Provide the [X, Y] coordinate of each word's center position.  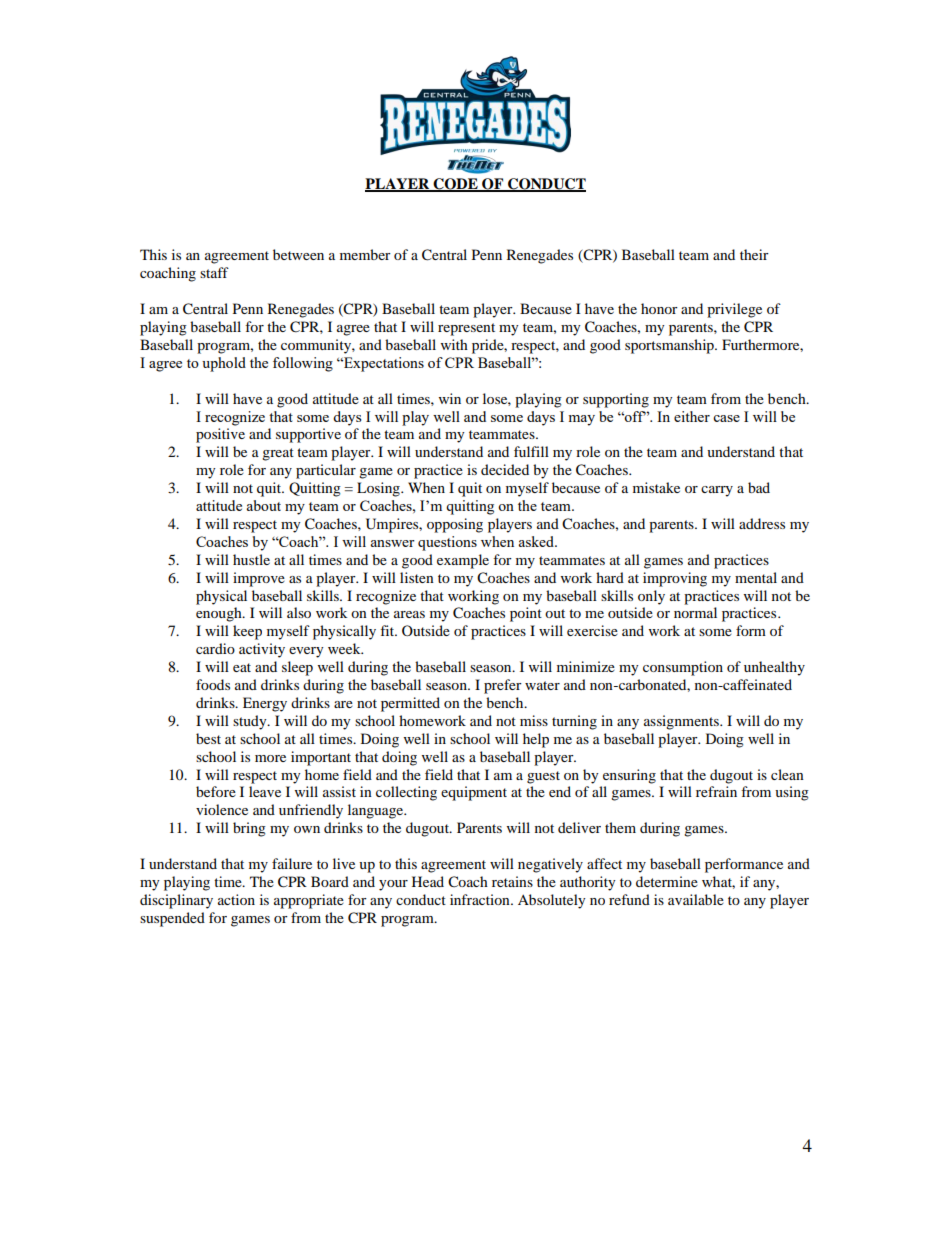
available [696, 899]
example [463, 561]
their [754, 254]
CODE [456, 184]
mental [756, 577]
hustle [251, 559]
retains [512, 881]
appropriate [309, 901]
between [298, 254]
